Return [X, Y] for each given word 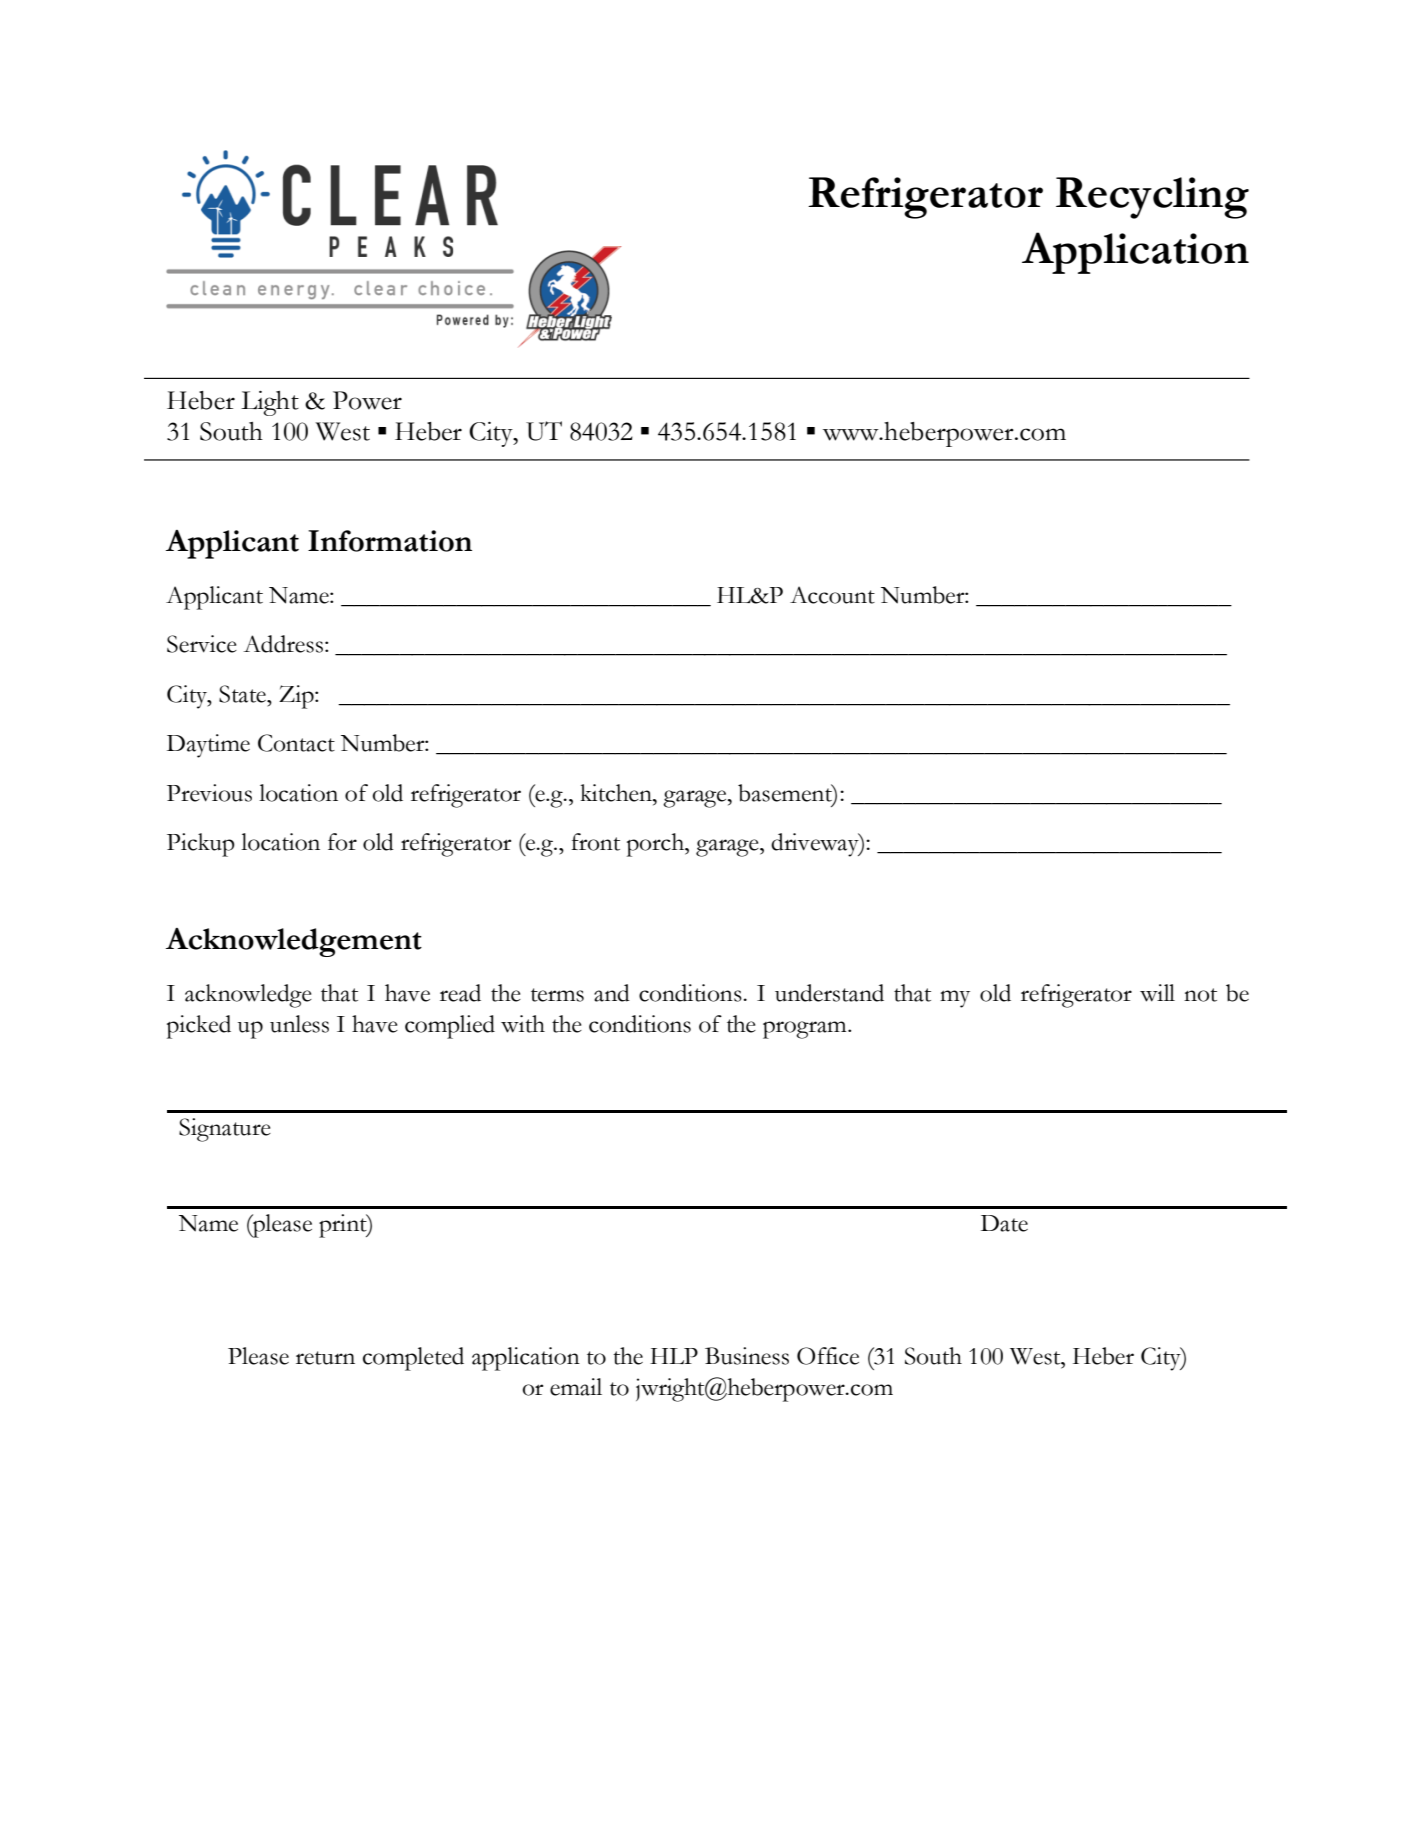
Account [832, 595]
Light [270, 403]
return [325, 1358]
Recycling [1152, 198]
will [1157, 993]
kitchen [617, 793]
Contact [296, 743]
